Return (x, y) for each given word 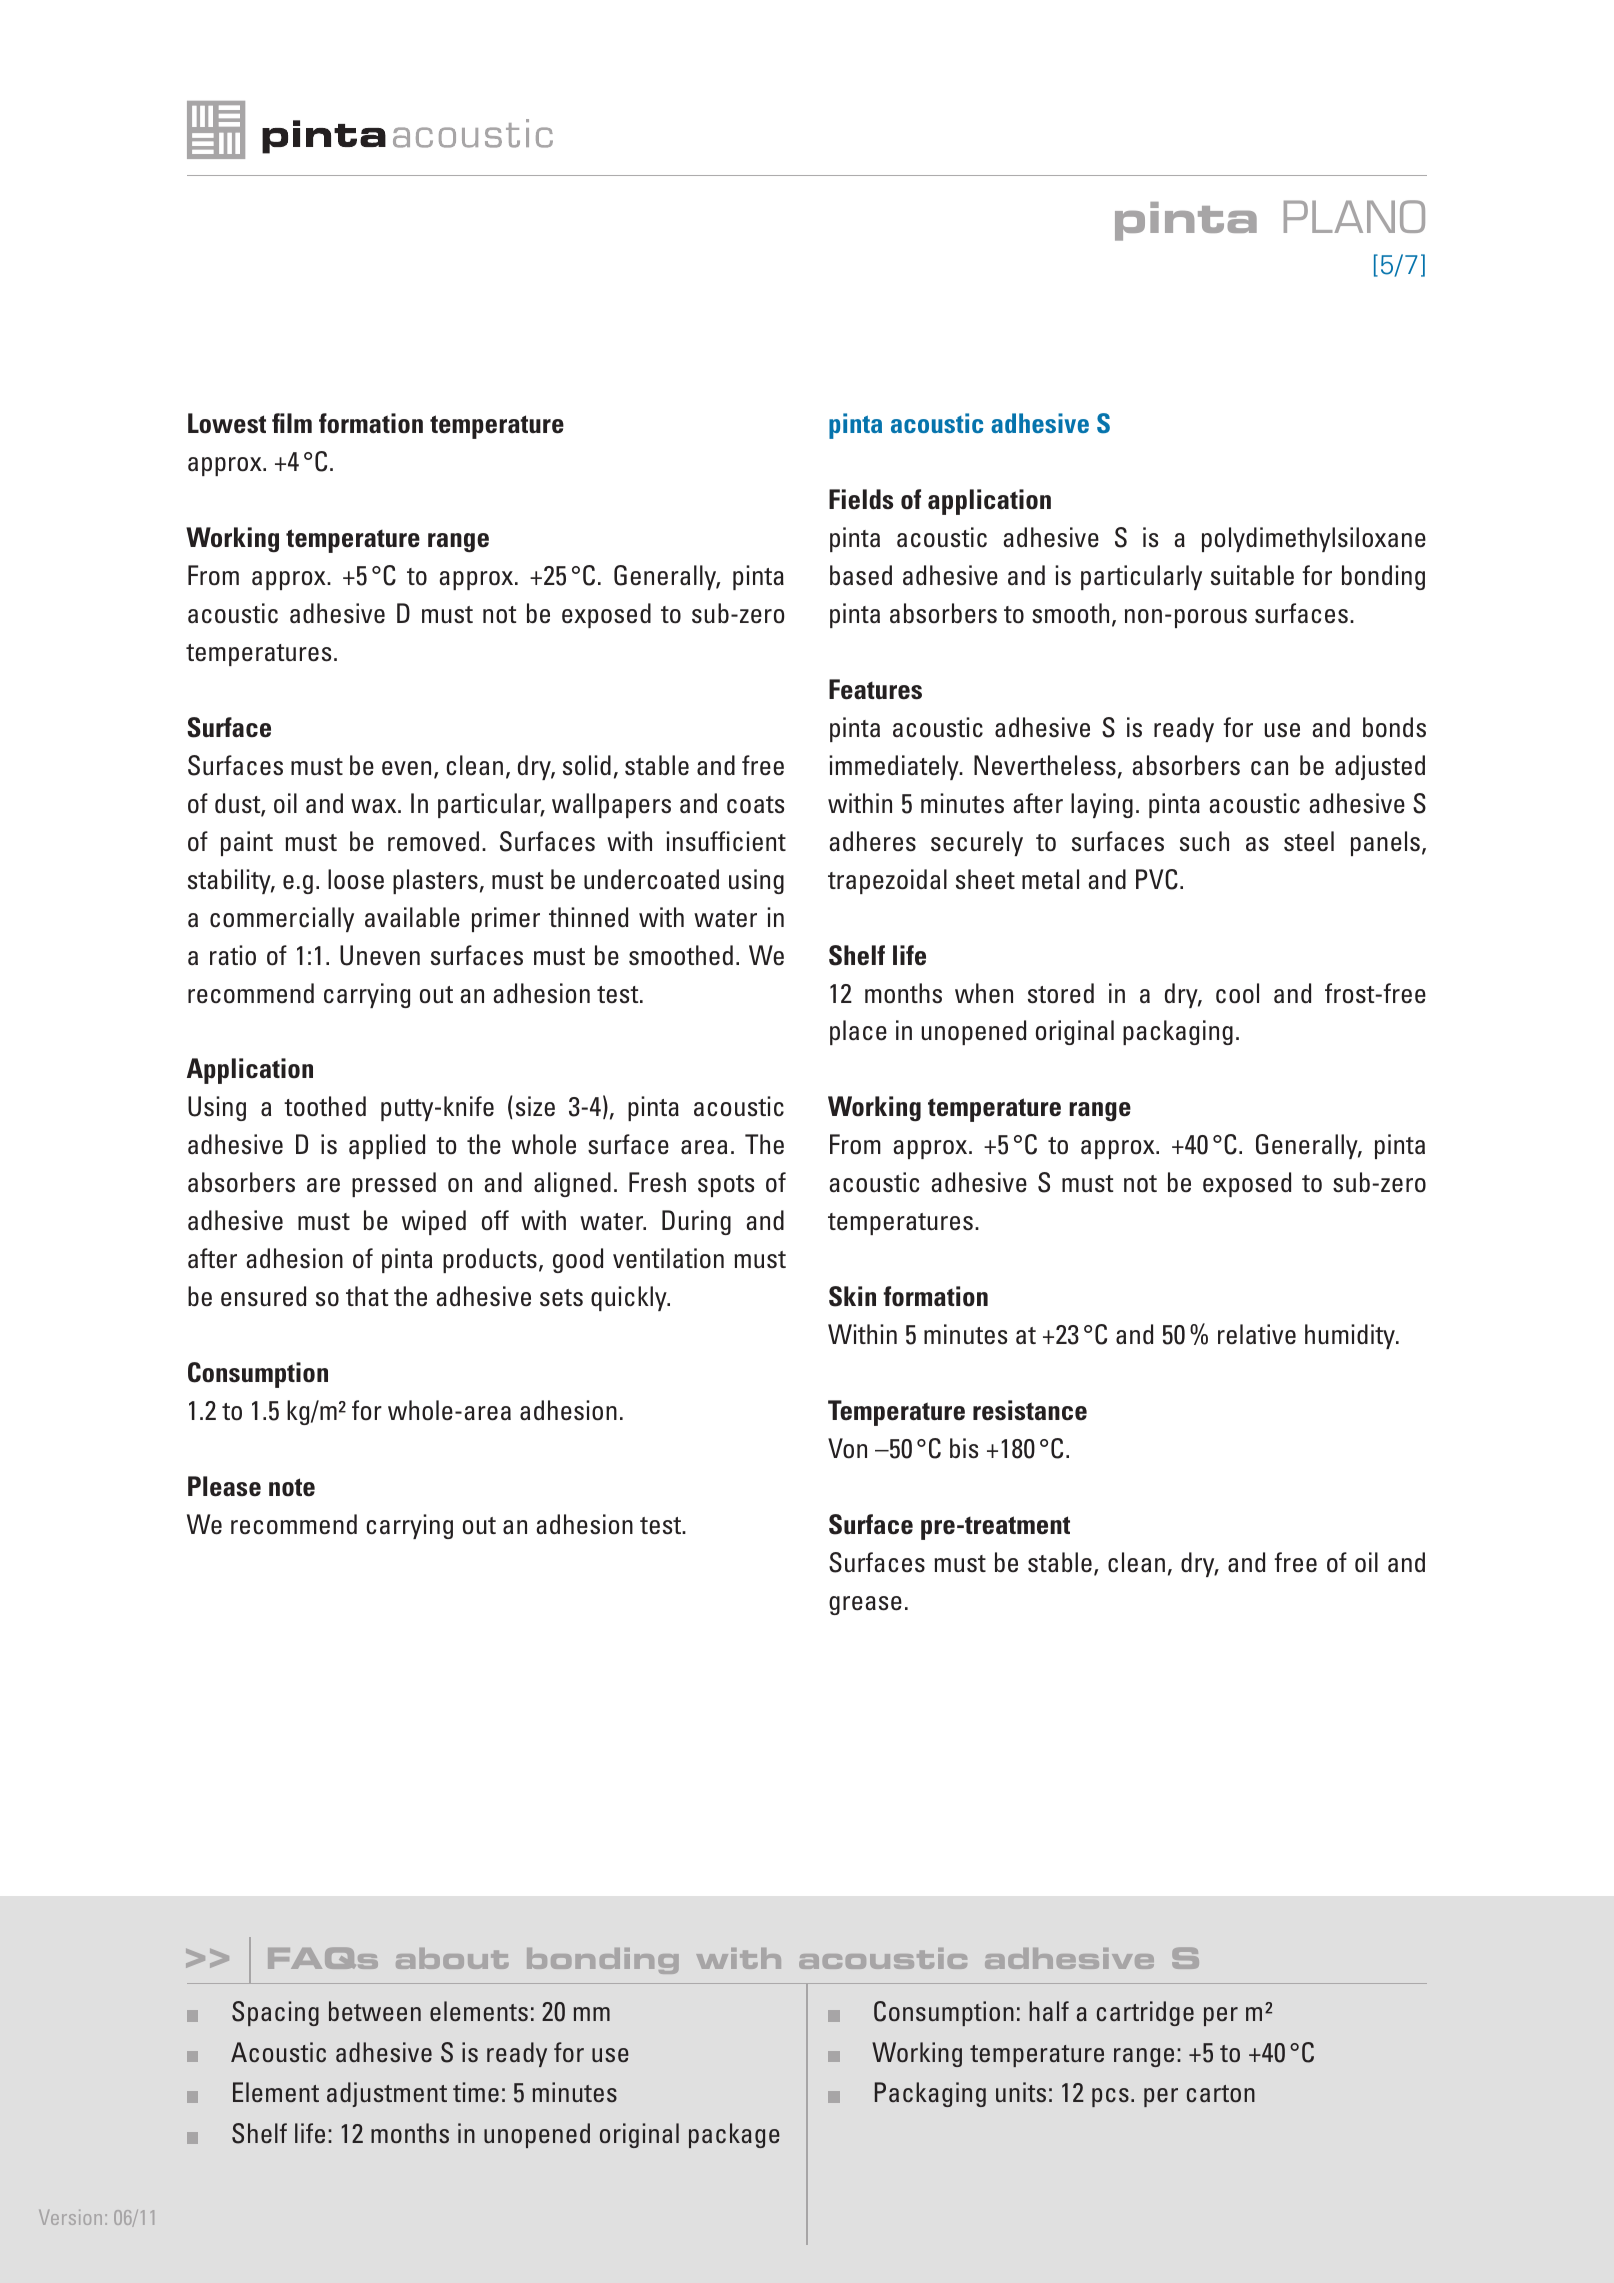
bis (964, 1448)
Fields (861, 499)
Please (224, 1486)
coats (755, 805)
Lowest (227, 423)
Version (70, 2217)
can (1269, 768)
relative (1257, 1334)
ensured (263, 1296)
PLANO (1354, 216)
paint (247, 843)
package (734, 2135)
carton (1221, 2093)
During (696, 1222)
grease (865, 1605)
